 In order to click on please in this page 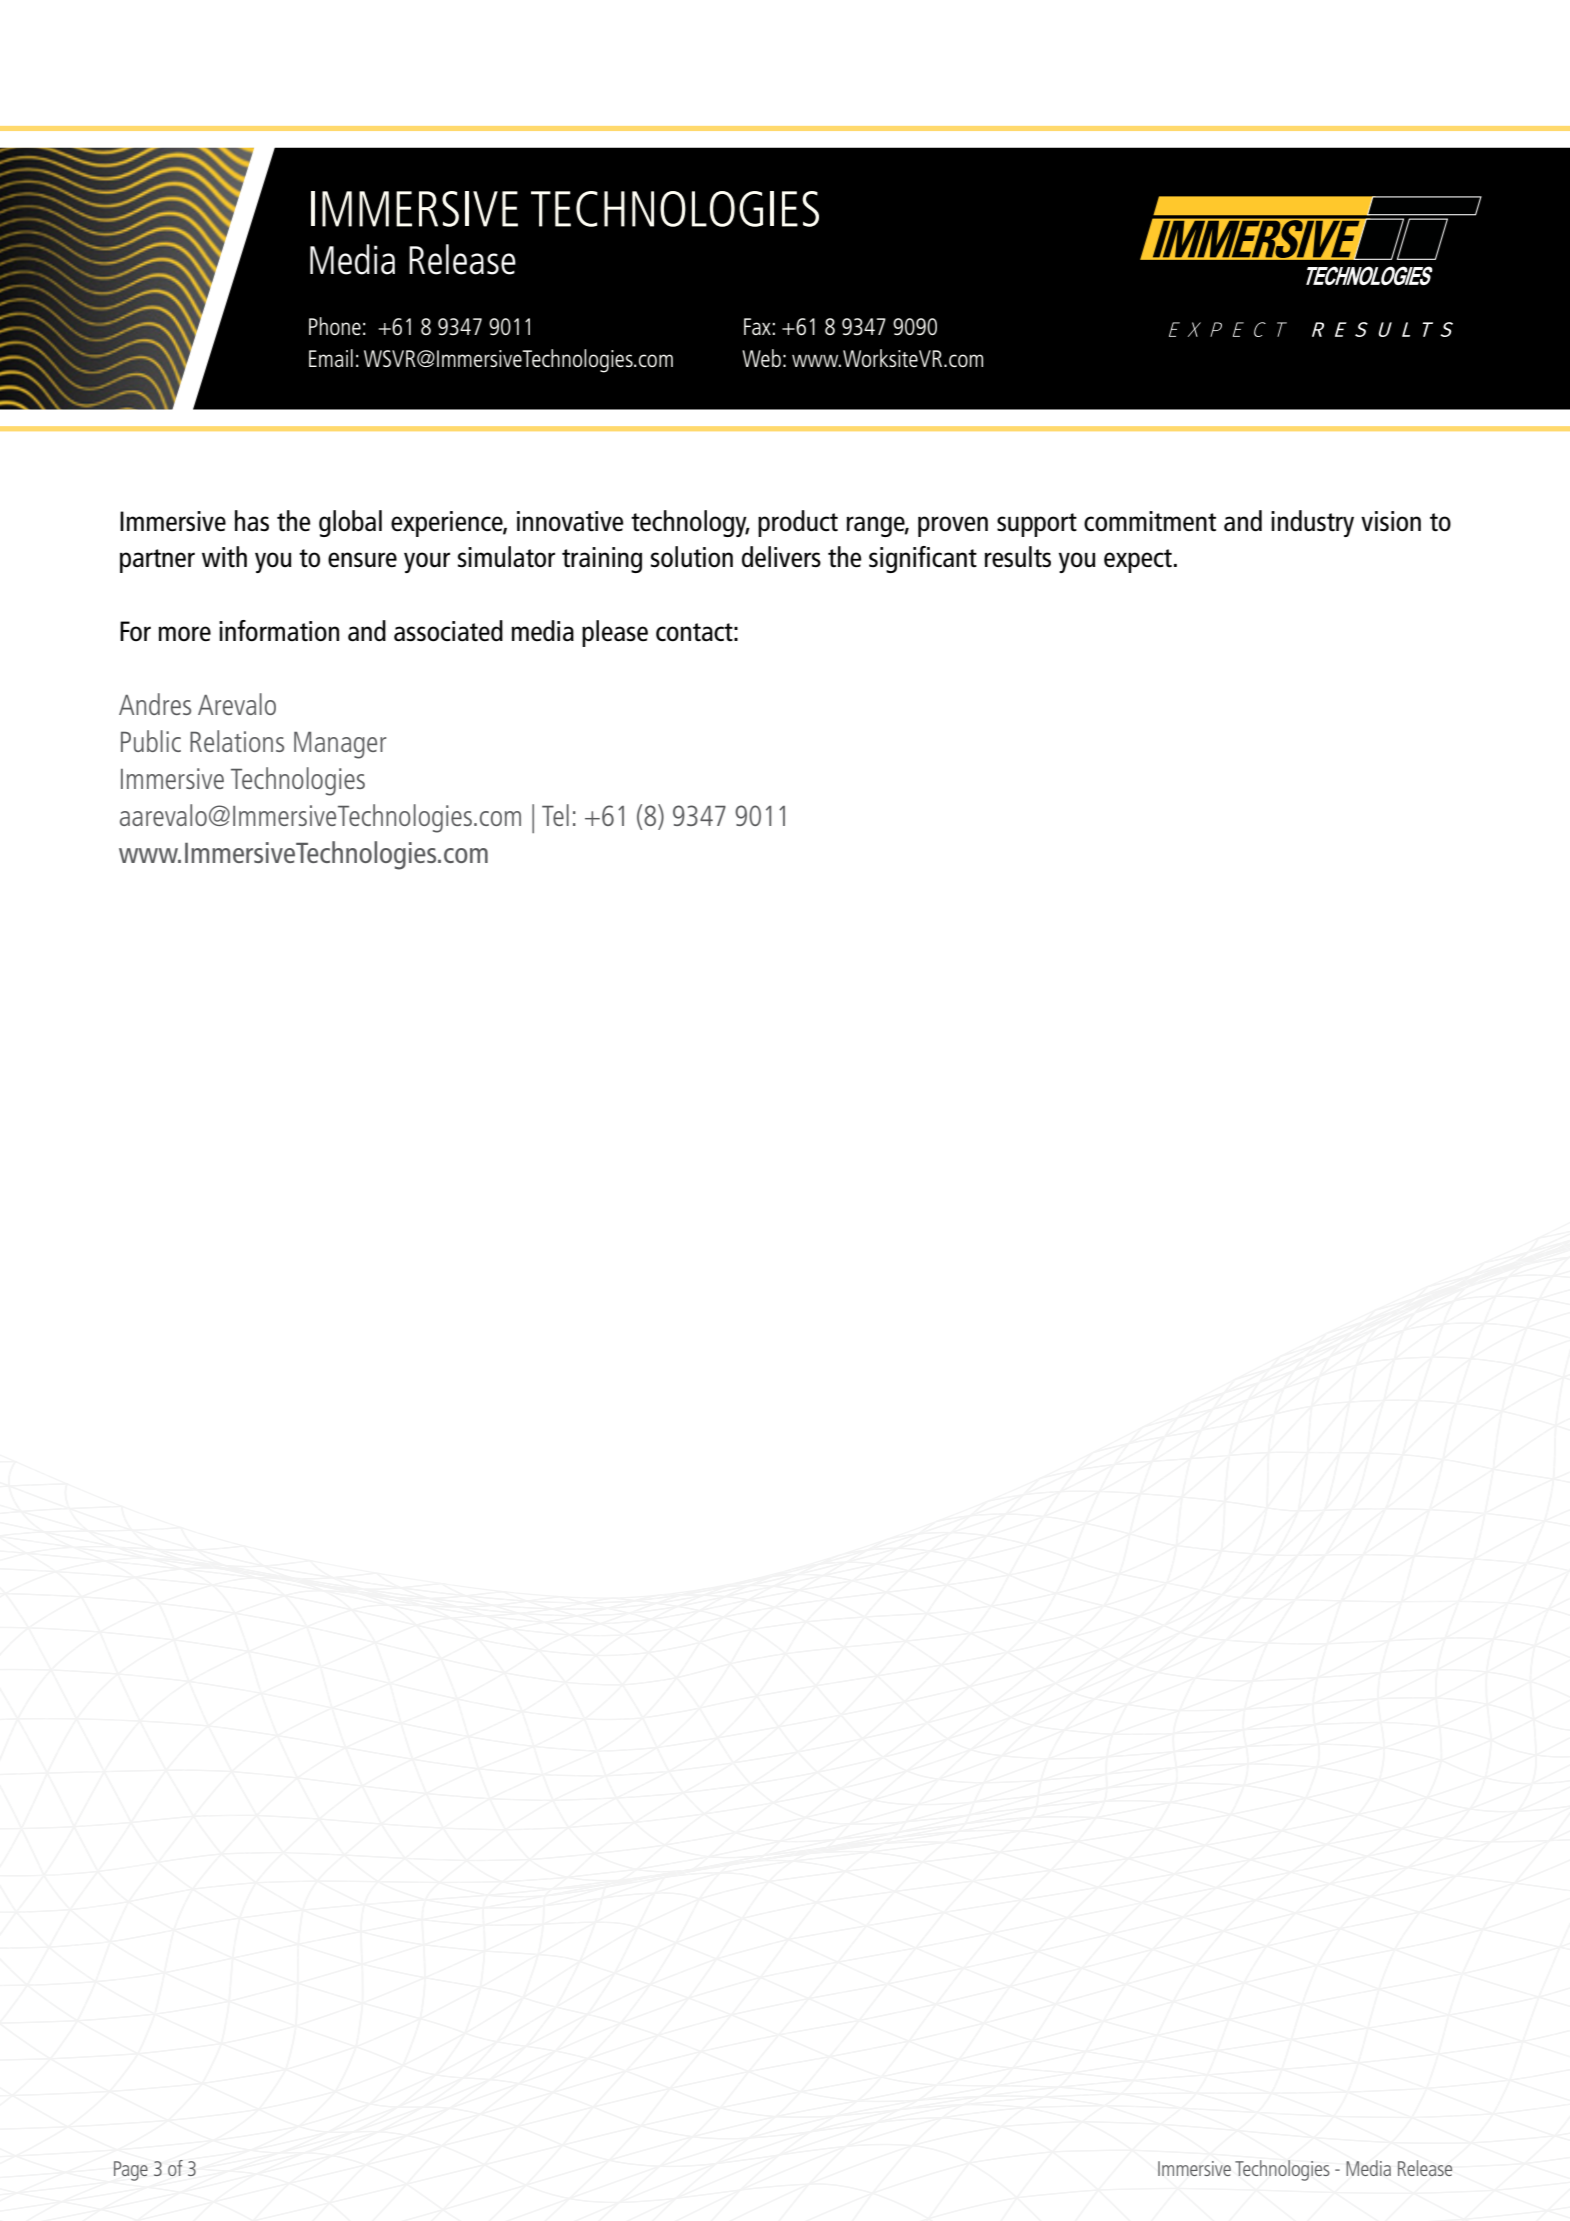, I will do `click(615, 633)`.
